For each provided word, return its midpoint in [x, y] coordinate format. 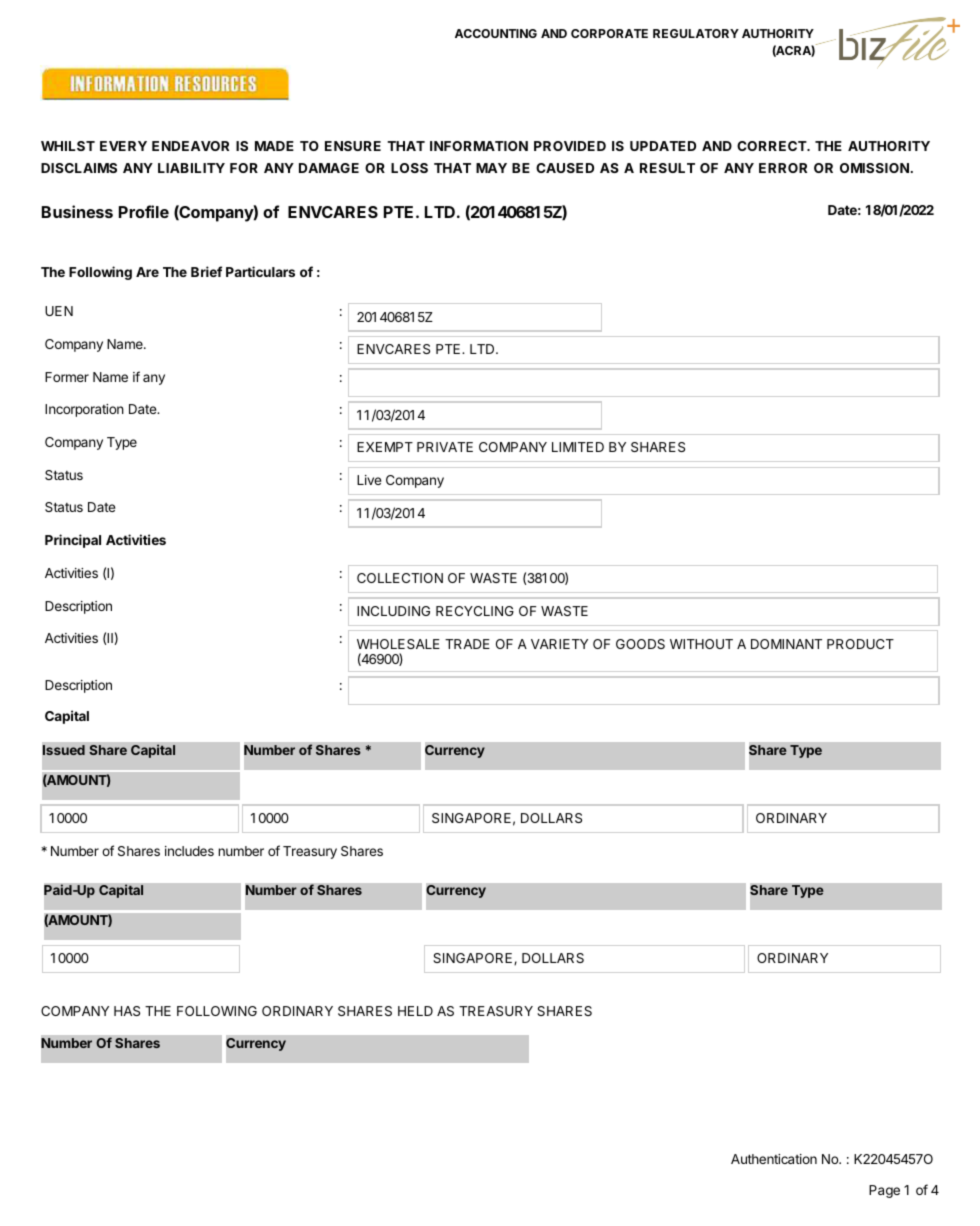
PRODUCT [860, 644]
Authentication [774, 1159]
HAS [127, 1011]
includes [189, 851]
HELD [415, 1011]
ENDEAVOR [190, 146]
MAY [491, 168]
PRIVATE [445, 447]
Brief [206, 271]
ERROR [783, 168]
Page [884, 1191]
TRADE [467, 644]
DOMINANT [786, 644]
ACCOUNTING [496, 33]
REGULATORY [696, 33]
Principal [73, 541]
